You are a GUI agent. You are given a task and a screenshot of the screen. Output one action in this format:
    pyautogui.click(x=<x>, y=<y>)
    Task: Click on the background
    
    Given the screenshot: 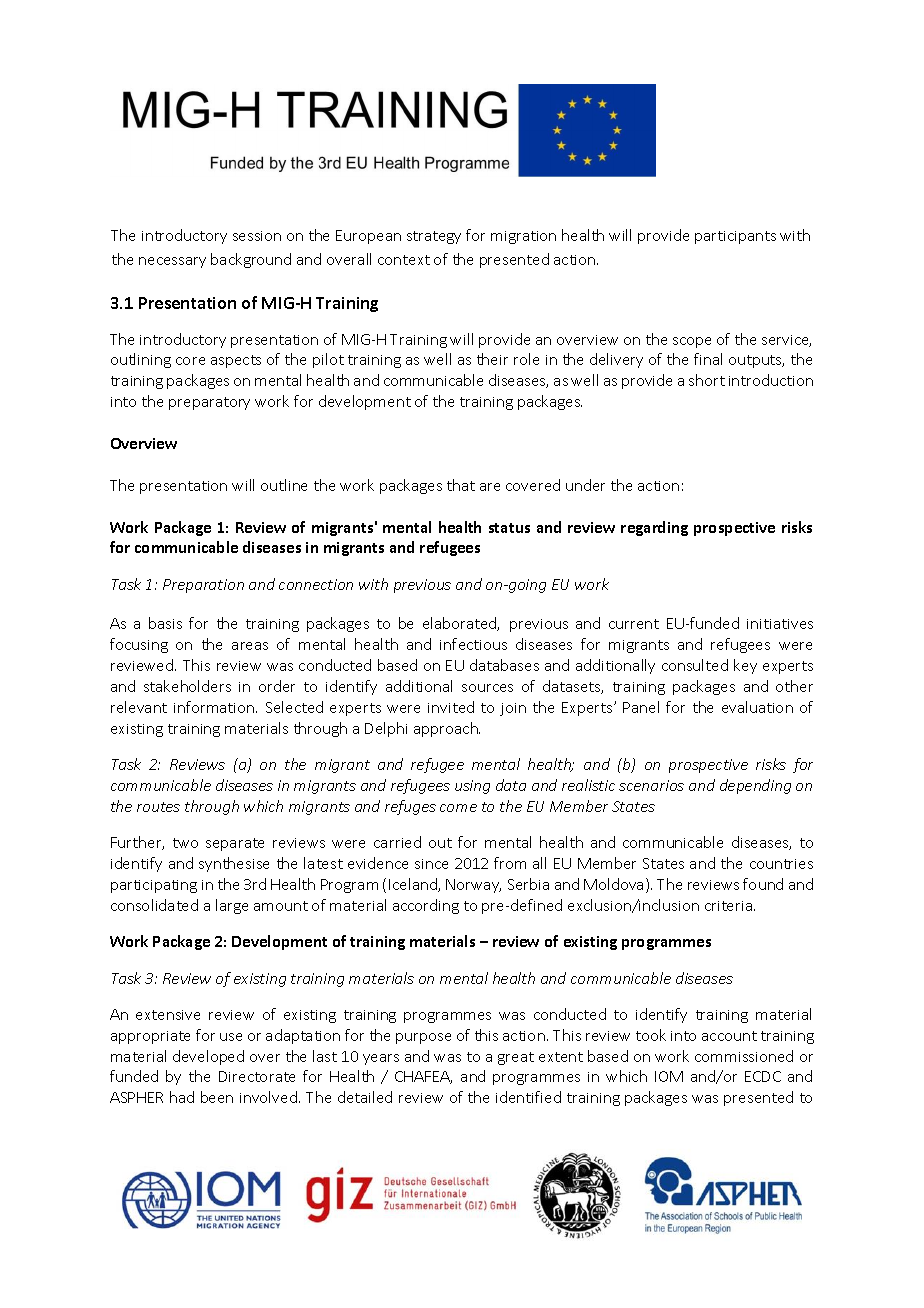 What is the action you would take?
    pyautogui.click(x=251, y=260)
